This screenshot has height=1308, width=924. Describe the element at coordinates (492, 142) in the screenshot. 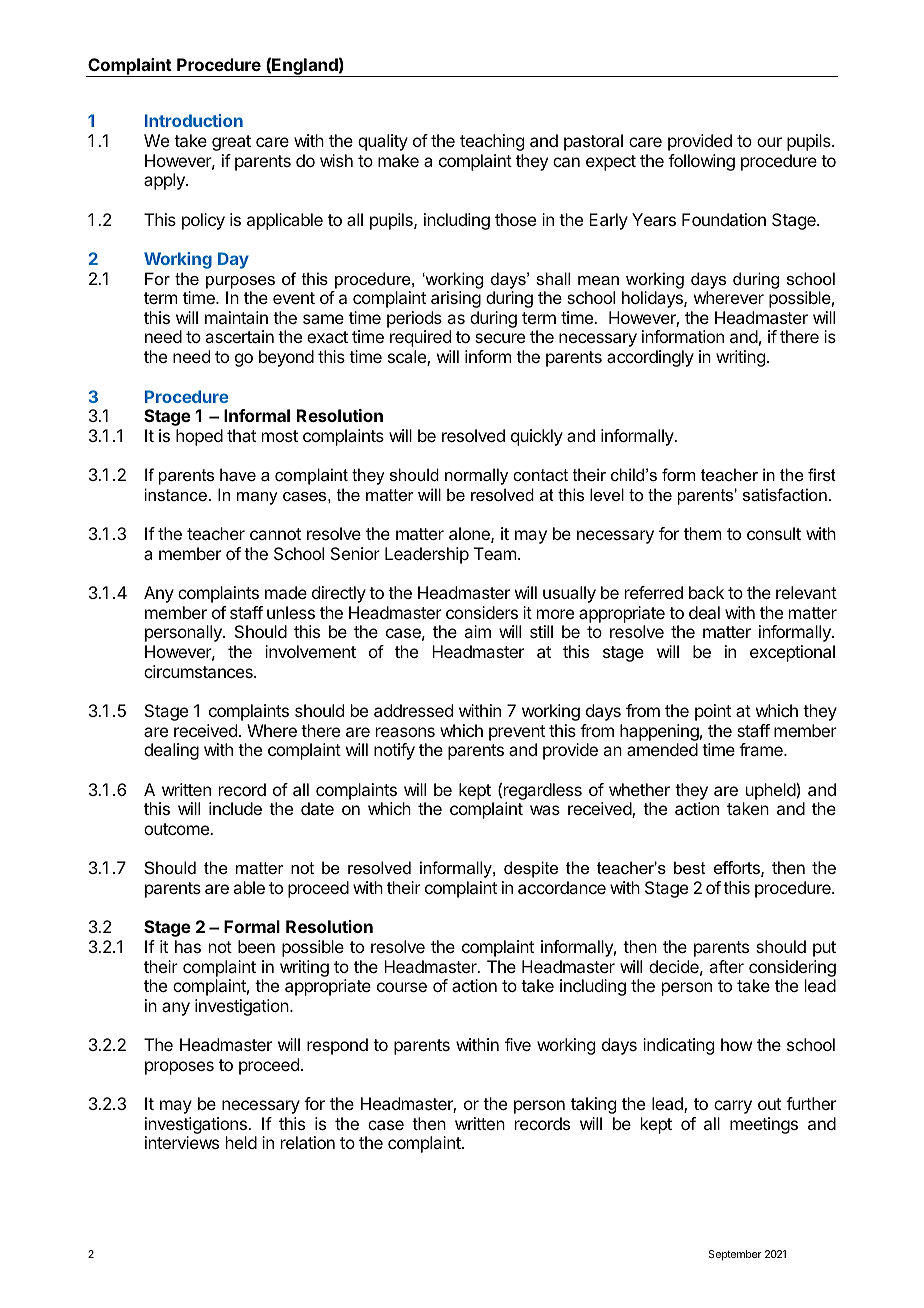

I see `teaching` at that location.
